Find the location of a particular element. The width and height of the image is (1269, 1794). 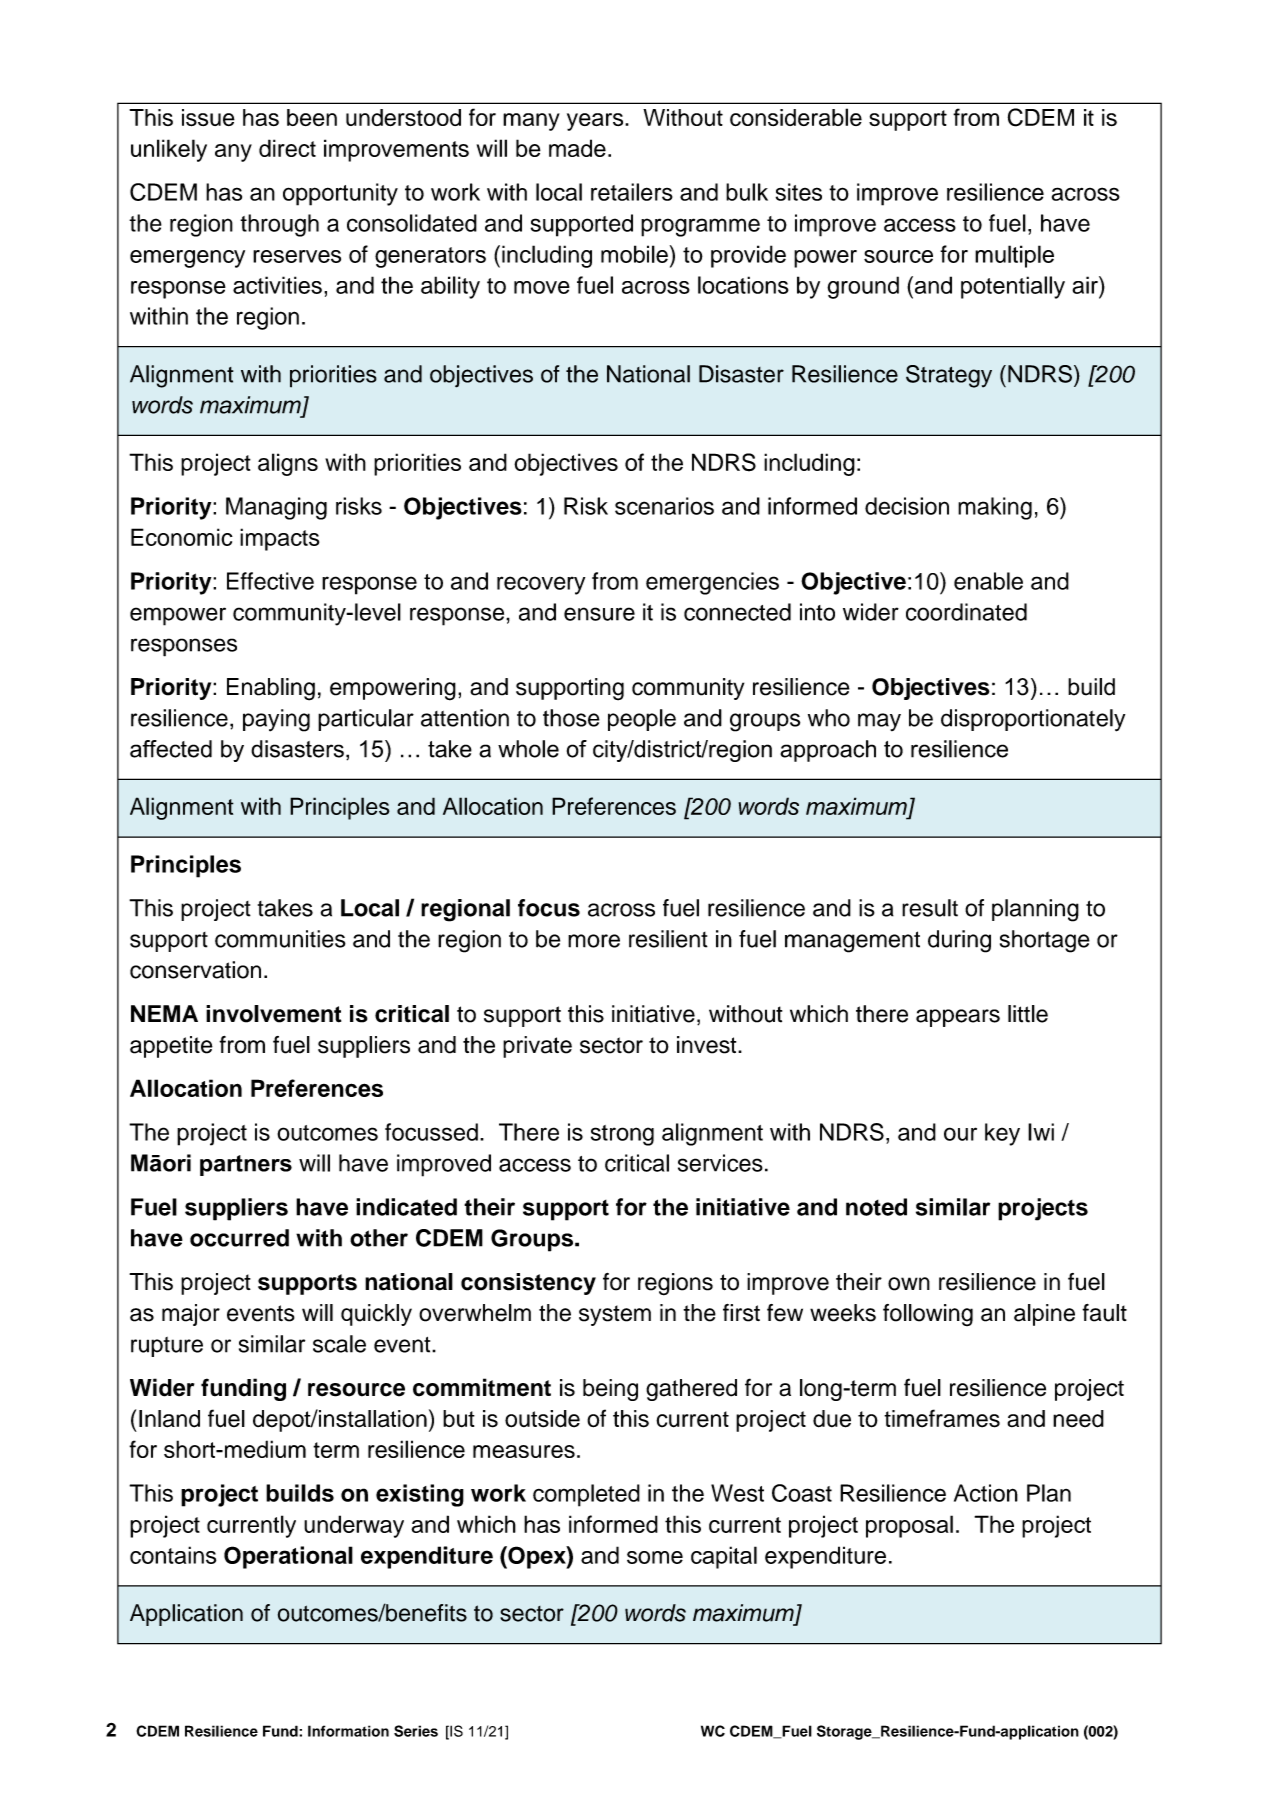

resilient is located at coordinates (668, 939).
